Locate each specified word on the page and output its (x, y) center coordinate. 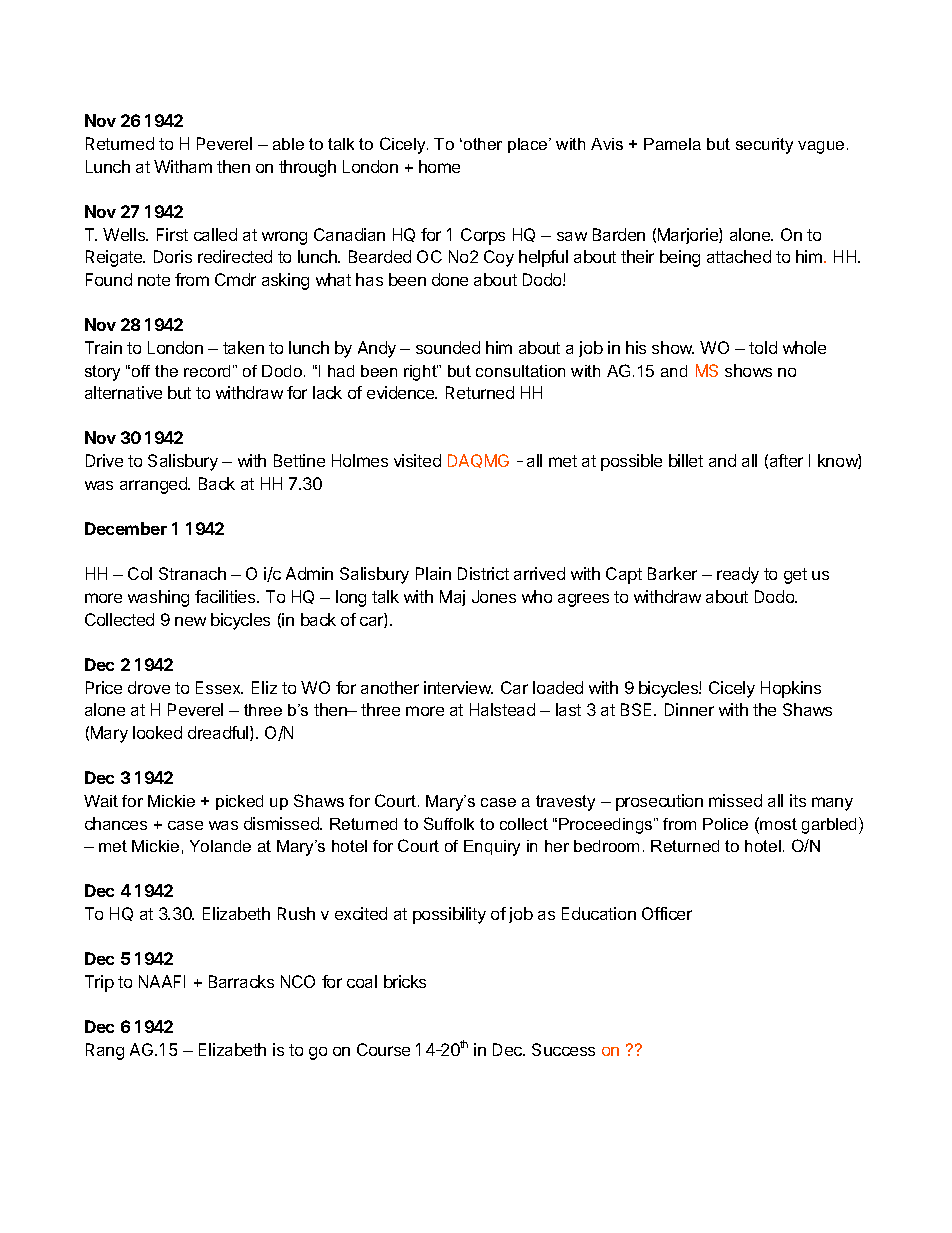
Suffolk (449, 823)
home (439, 166)
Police (725, 824)
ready (738, 575)
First (172, 234)
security (764, 146)
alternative (123, 392)
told (763, 347)
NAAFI (162, 981)
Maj (452, 598)
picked (239, 802)
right (421, 373)
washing (158, 598)
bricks (405, 981)
